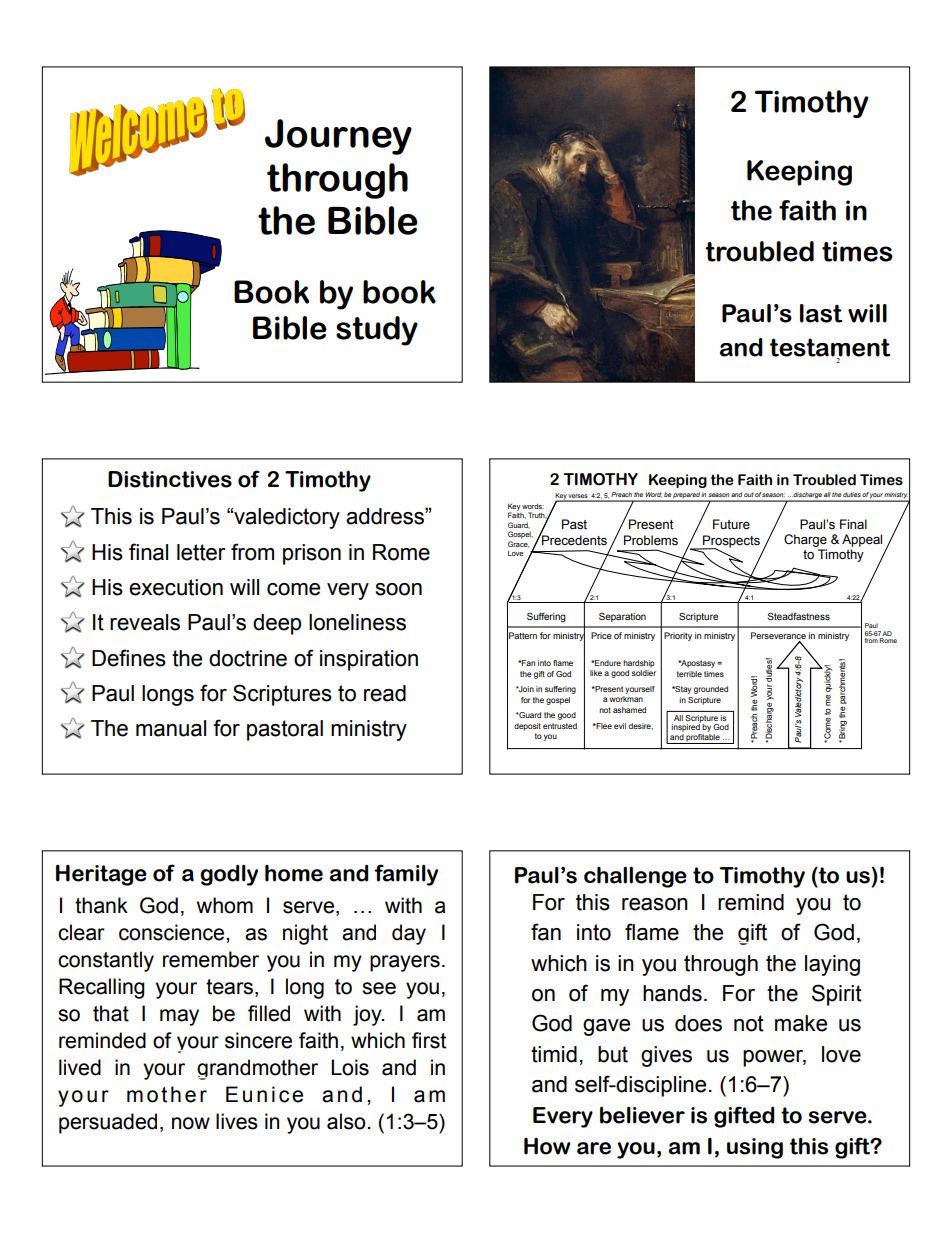 The image size is (952, 1233). What do you see at coordinates (547, 1146) in the screenshot?
I see `How` at bounding box center [547, 1146].
